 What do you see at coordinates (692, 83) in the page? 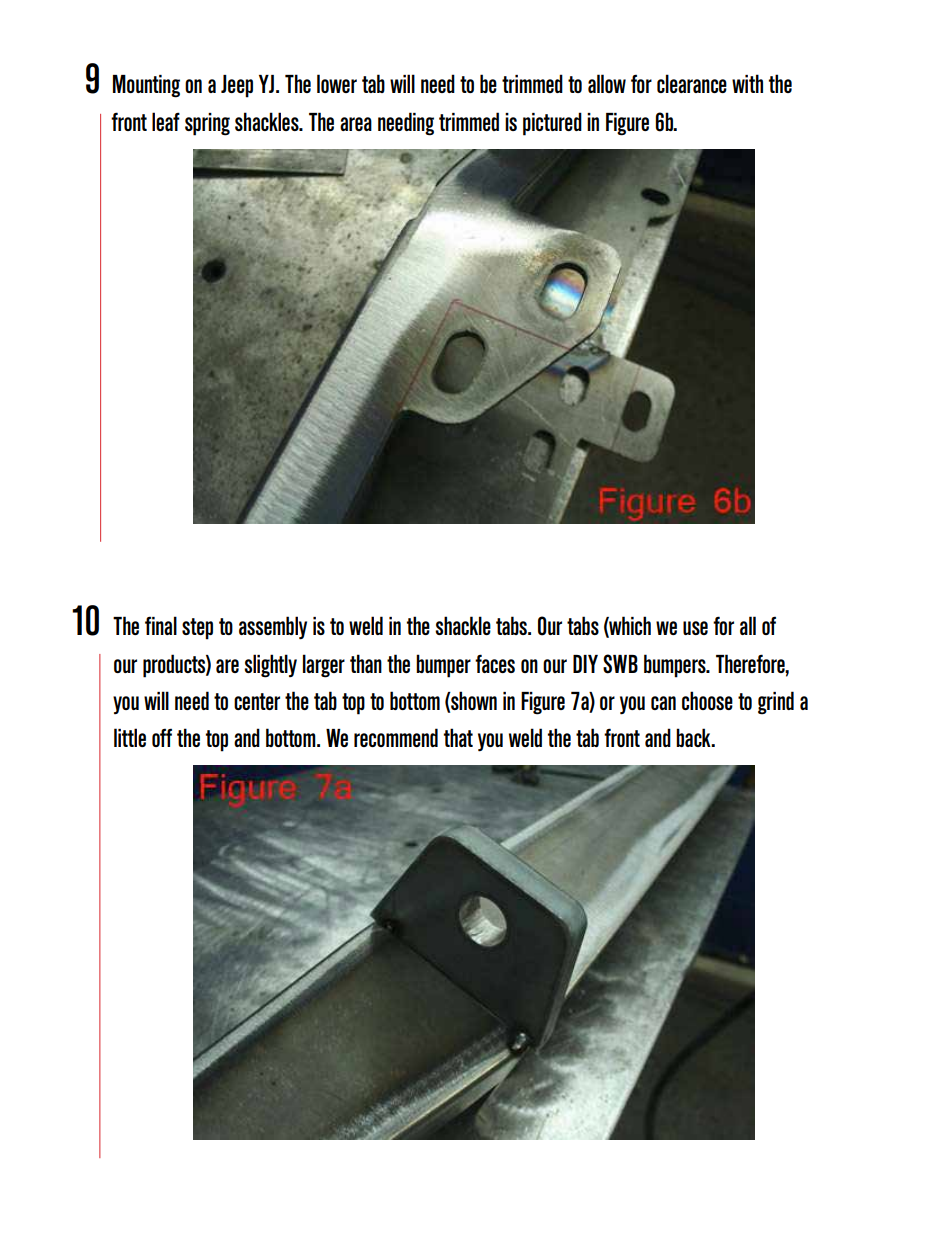
I see `clearance` at bounding box center [692, 83].
